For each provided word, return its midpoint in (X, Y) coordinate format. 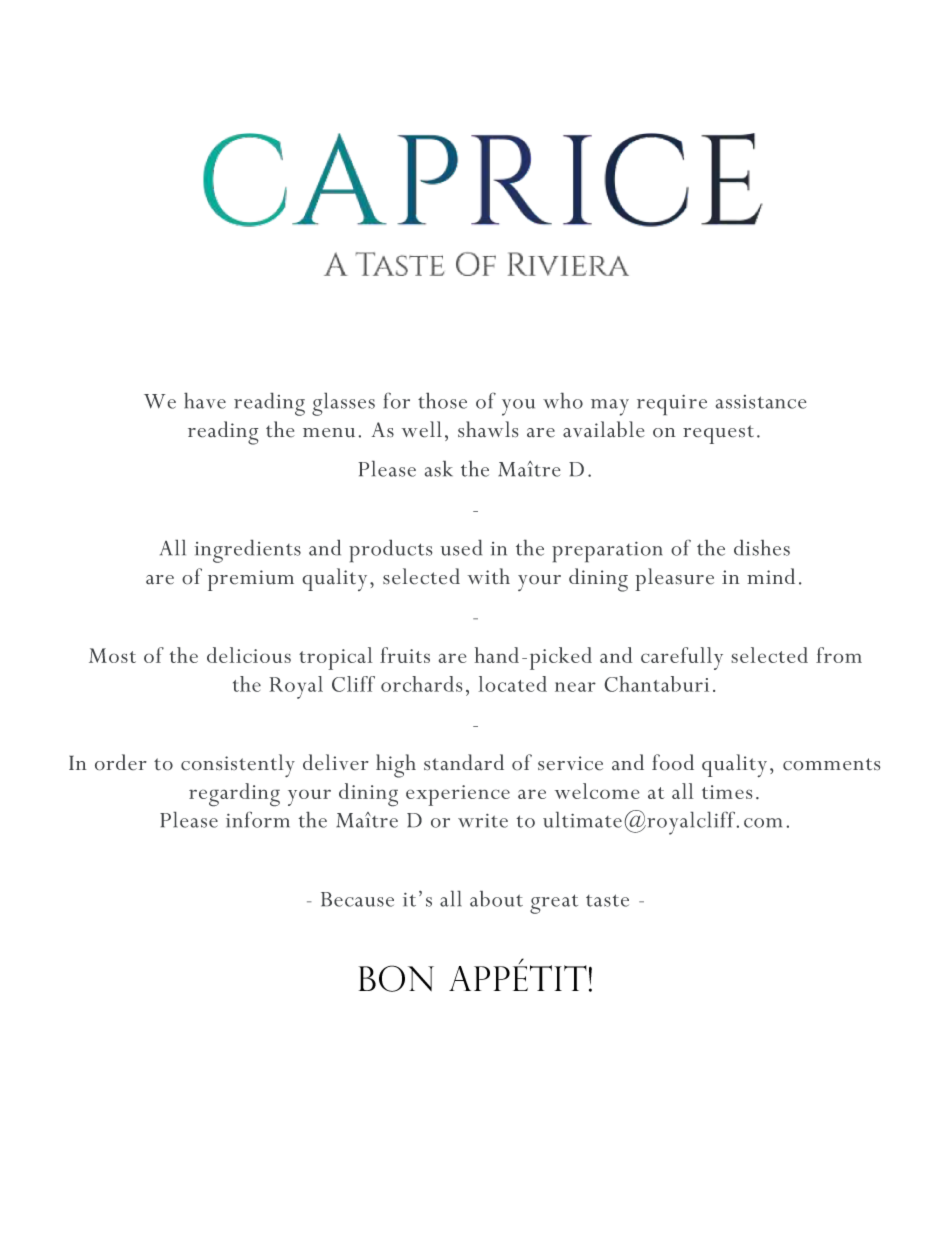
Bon (396, 978)
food (673, 762)
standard (464, 762)
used (461, 548)
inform (258, 820)
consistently (238, 765)
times (727, 792)
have (205, 401)
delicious (249, 655)
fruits (405, 655)
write (483, 821)
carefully (682, 658)
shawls (488, 429)
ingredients (248, 551)
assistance (761, 402)
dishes (762, 548)
